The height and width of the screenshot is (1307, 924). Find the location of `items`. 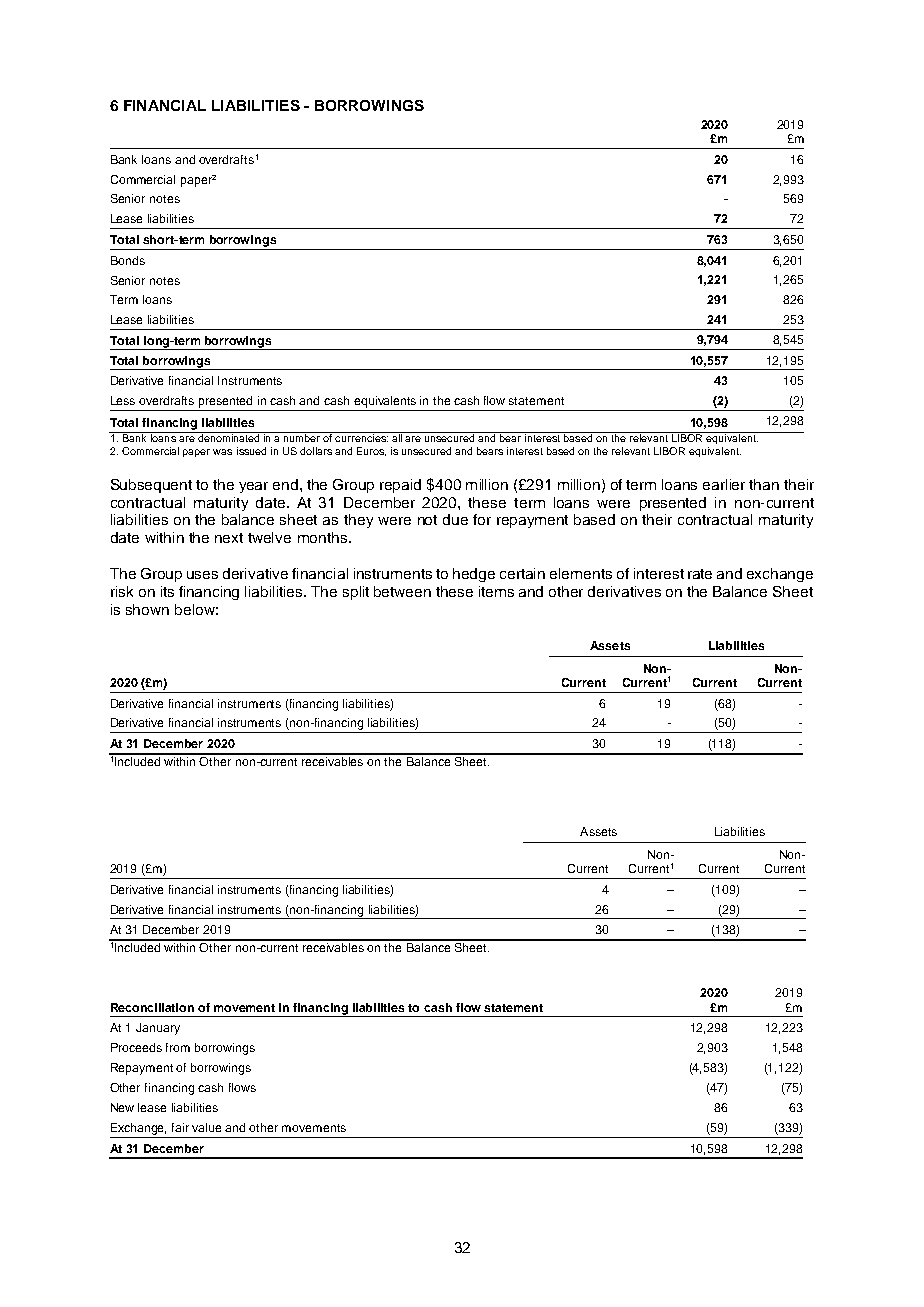

items is located at coordinates (496, 591).
